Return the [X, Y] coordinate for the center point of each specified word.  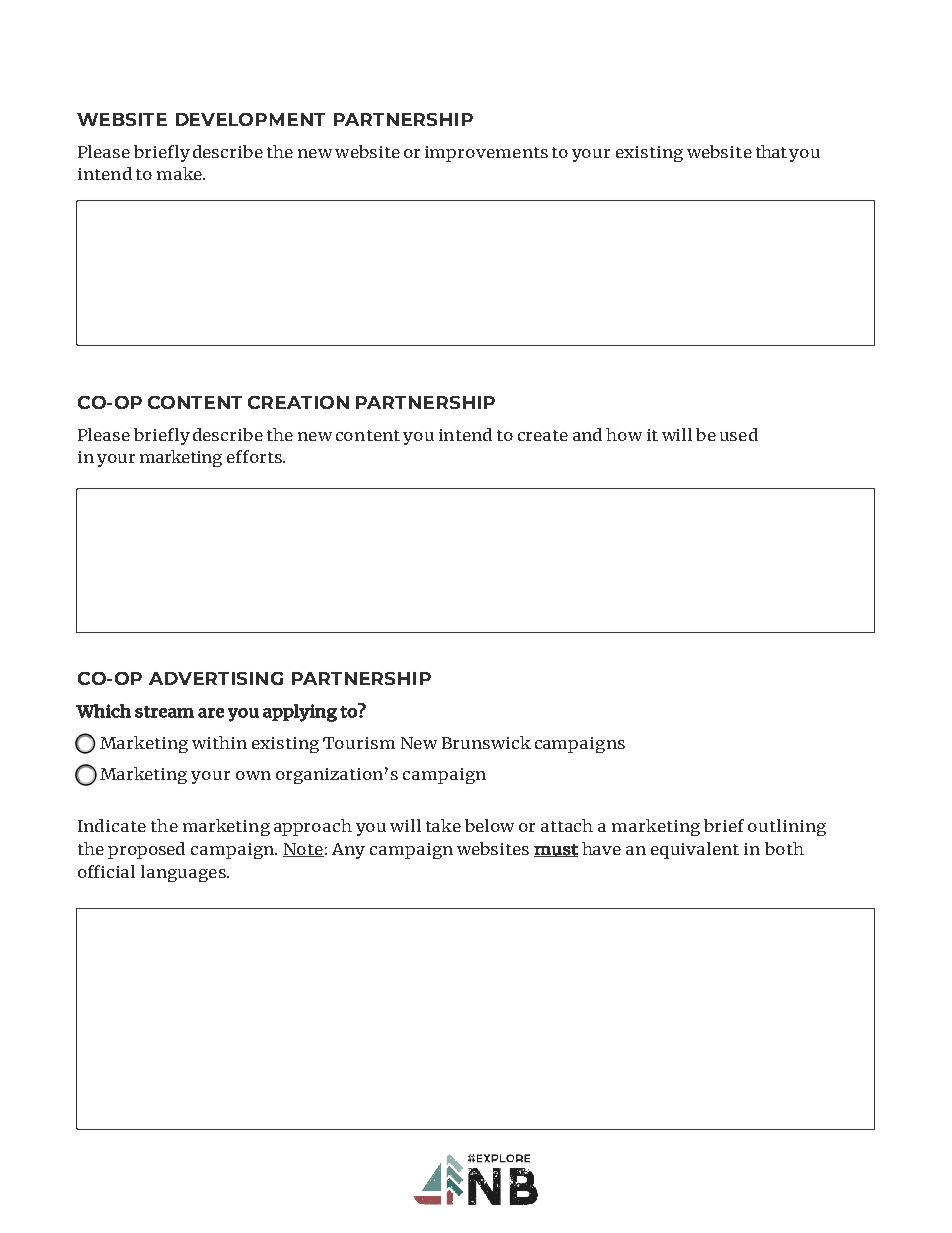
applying [300, 713]
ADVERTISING [216, 678]
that [771, 151]
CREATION [298, 402]
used [739, 434]
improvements [486, 154]
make [180, 173]
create [543, 435]
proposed [146, 850]
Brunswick [486, 742]
